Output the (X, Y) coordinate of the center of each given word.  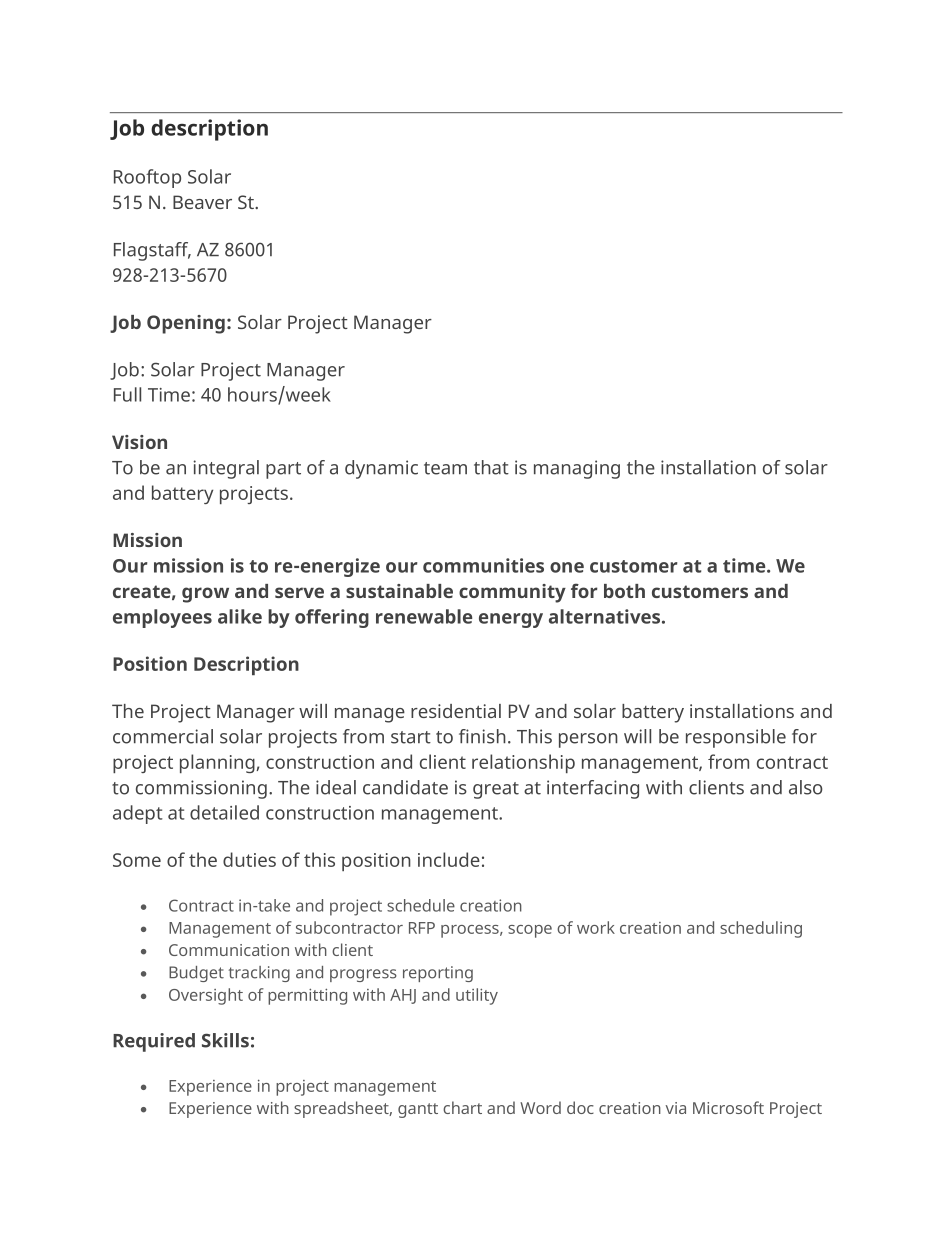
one (567, 567)
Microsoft (728, 1107)
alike (240, 616)
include (449, 859)
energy (511, 620)
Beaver (202, 202)
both (624, 591)
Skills (225, 1040)
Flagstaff (152, 251)
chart (462, 1107)
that (491, 467)
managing (577, 469)
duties (249, 859)
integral (226, 469)
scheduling (761, 929)
